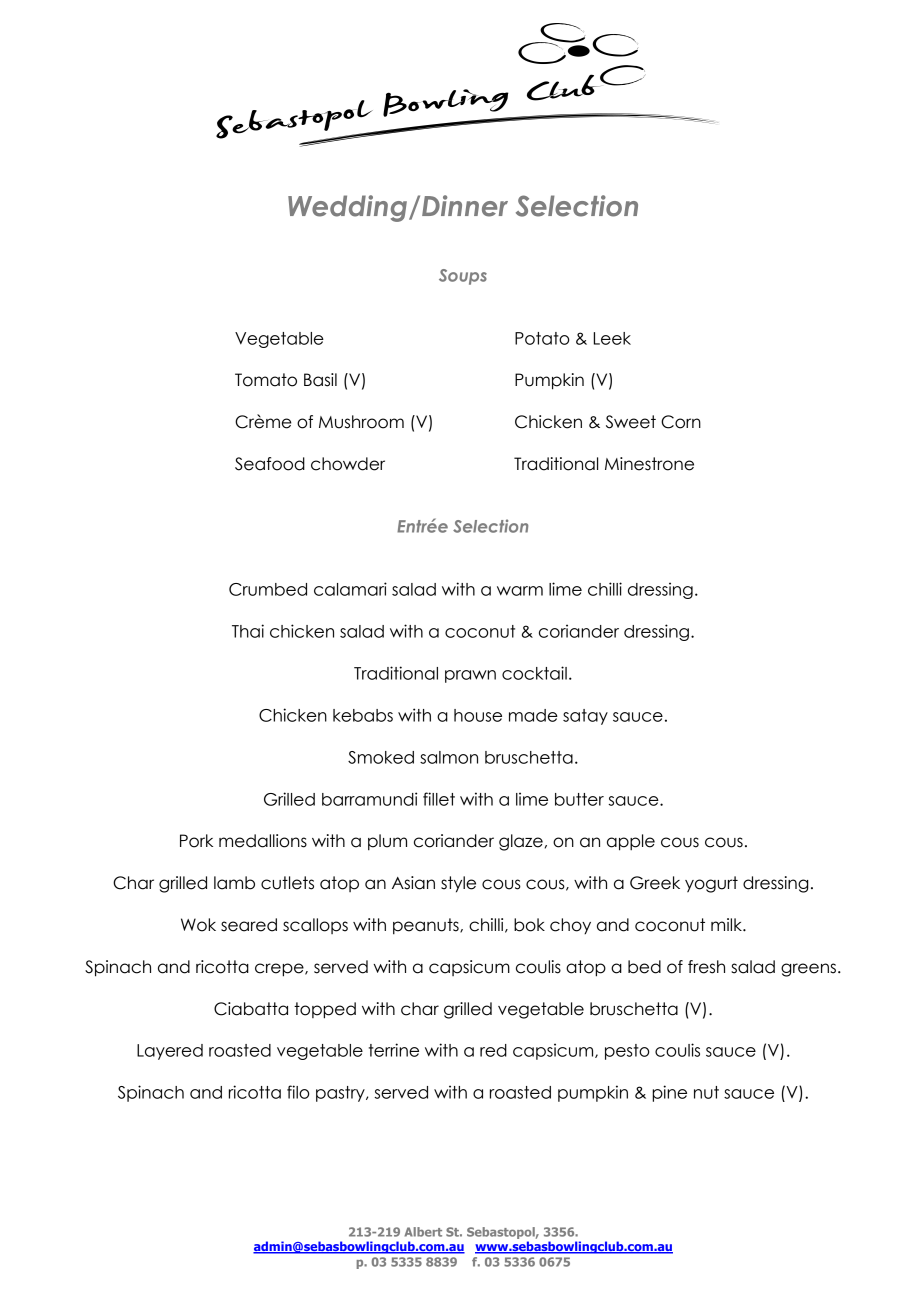  What do you see at coordinates (649, 464) in the screenshot?
I see `Minestrone` at bounding box center [649, 464].
